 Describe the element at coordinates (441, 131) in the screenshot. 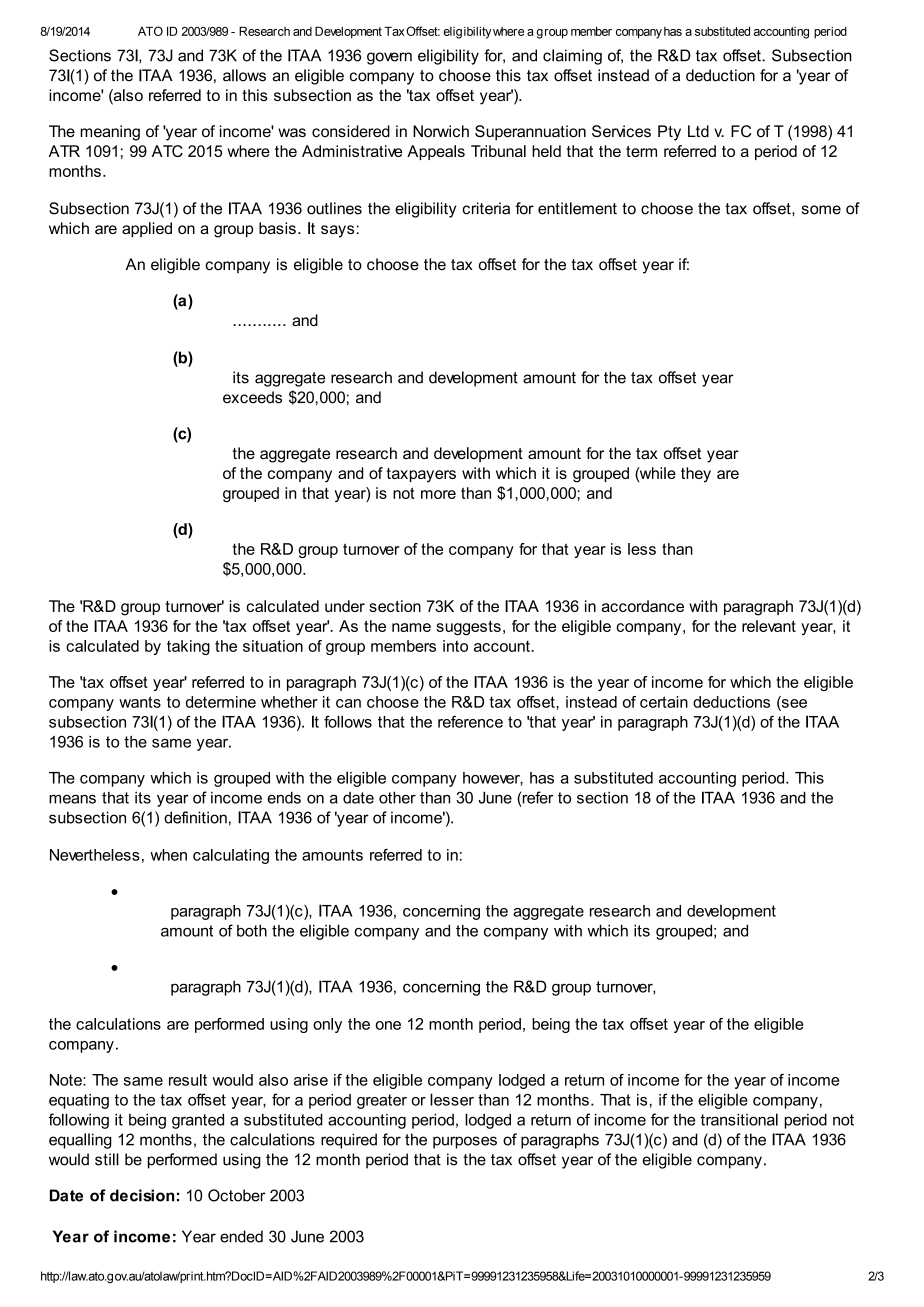

I see `Norwich` at that location.
